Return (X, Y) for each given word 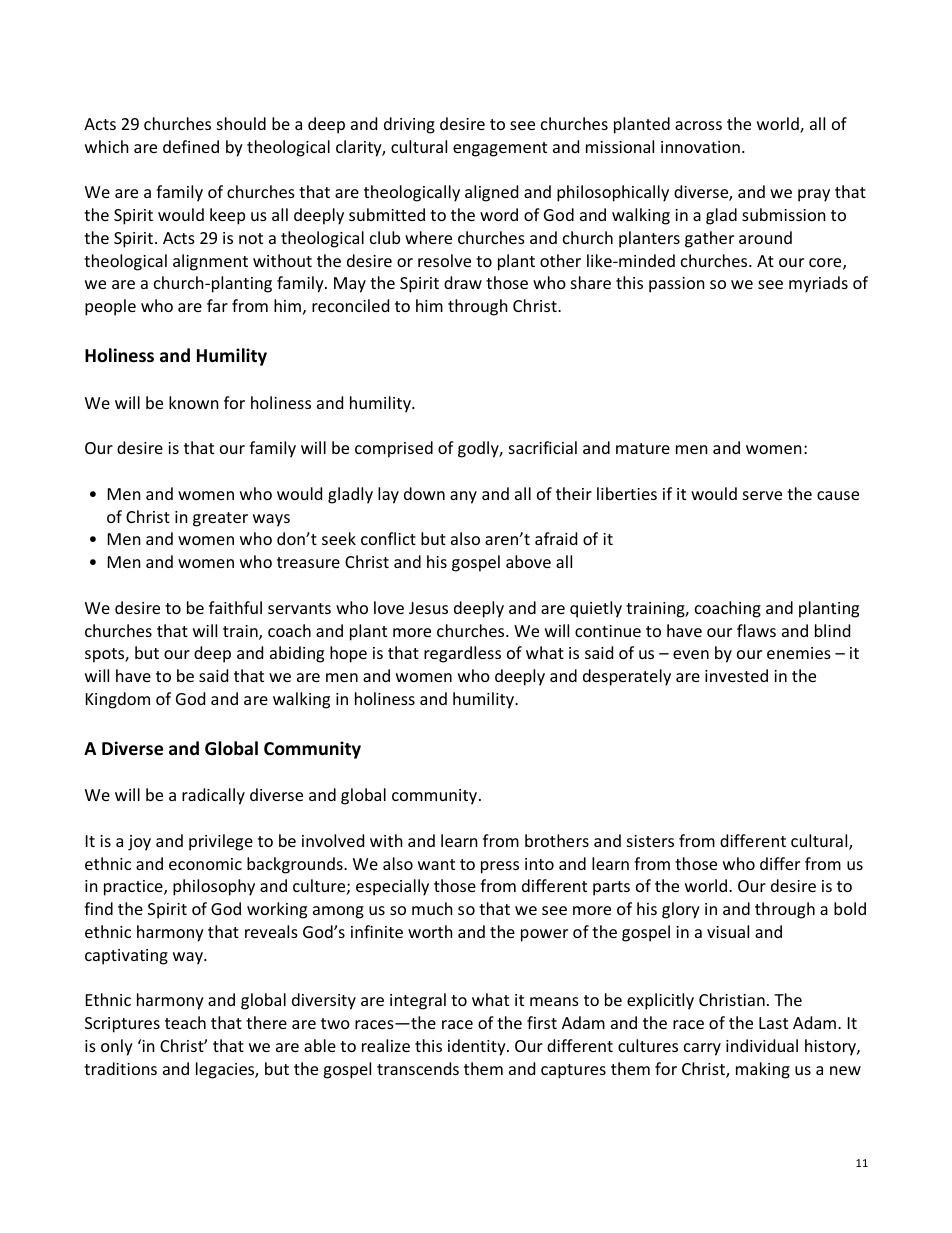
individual (762, 1045)
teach (185, 1022)
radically (213, 796)
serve (762, 495)
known (194, 402)
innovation (700, 147)
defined (191, 146)
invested (736, 675)
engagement (500, 149)
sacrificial (543, 447)
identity (478, 1047)
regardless (462, 654)
